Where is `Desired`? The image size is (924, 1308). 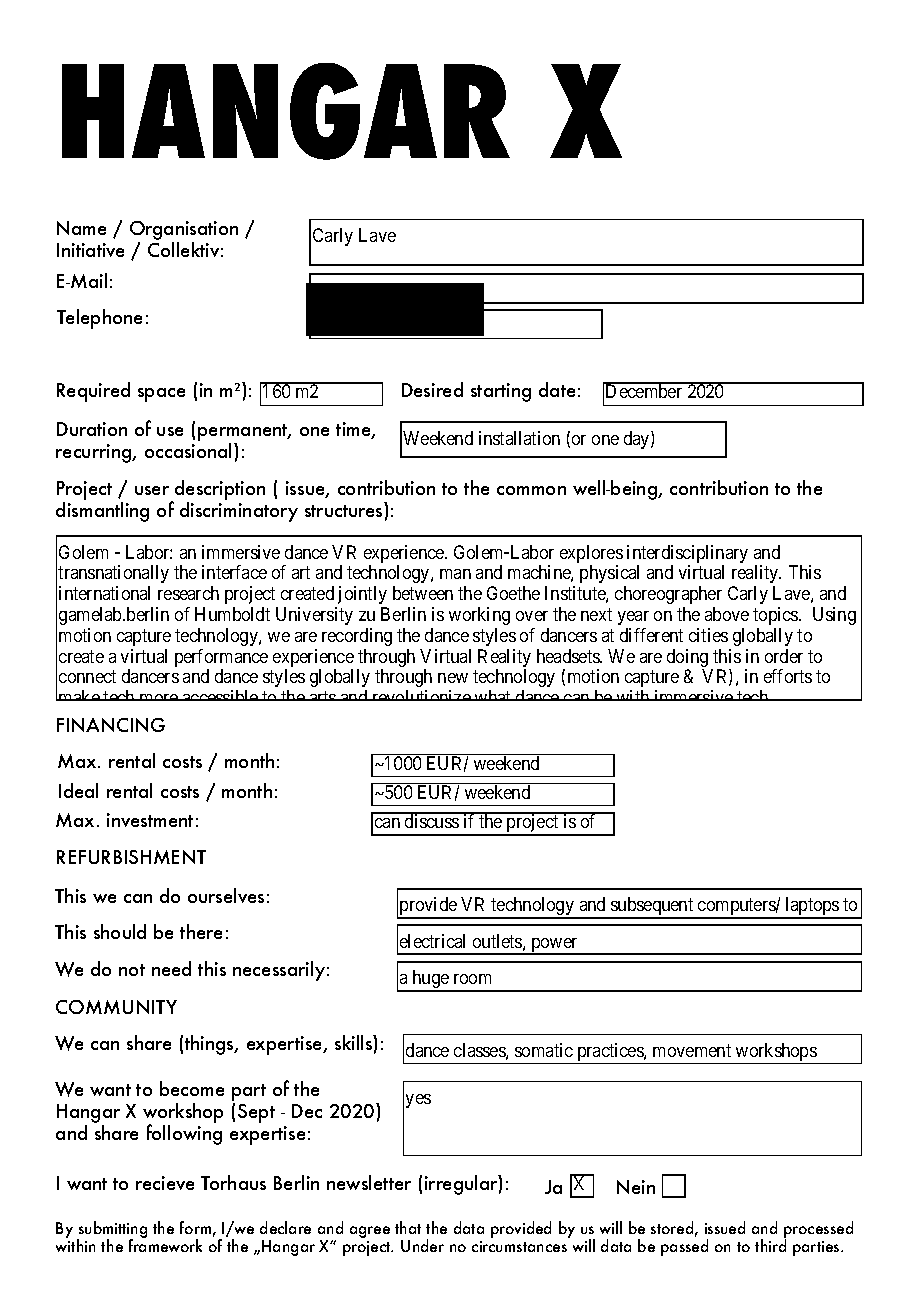 Desired is located at coordinates (432, 389).
